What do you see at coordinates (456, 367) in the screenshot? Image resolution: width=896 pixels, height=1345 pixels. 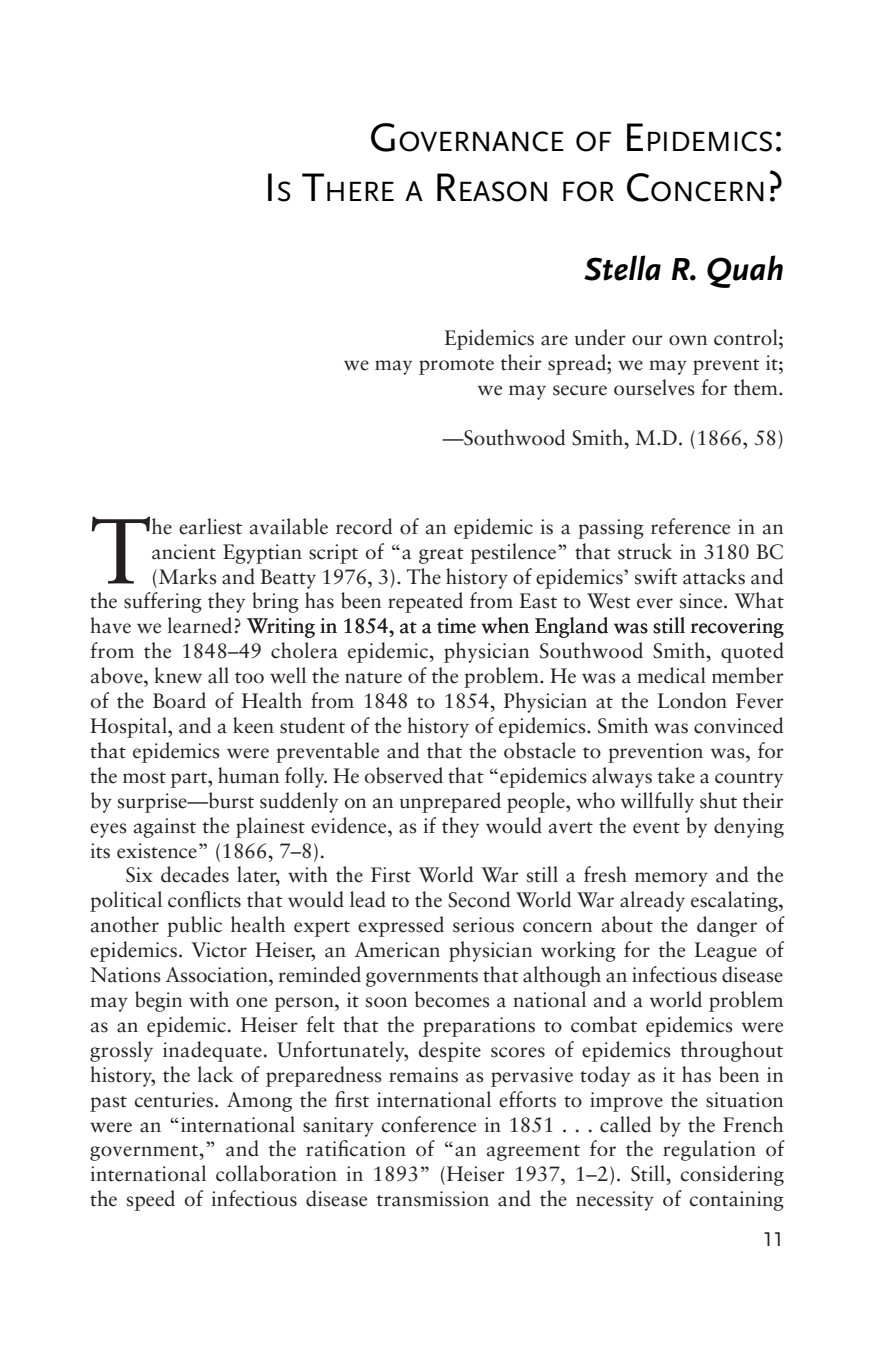 I see `promote` at bounding box center [456, 367].
